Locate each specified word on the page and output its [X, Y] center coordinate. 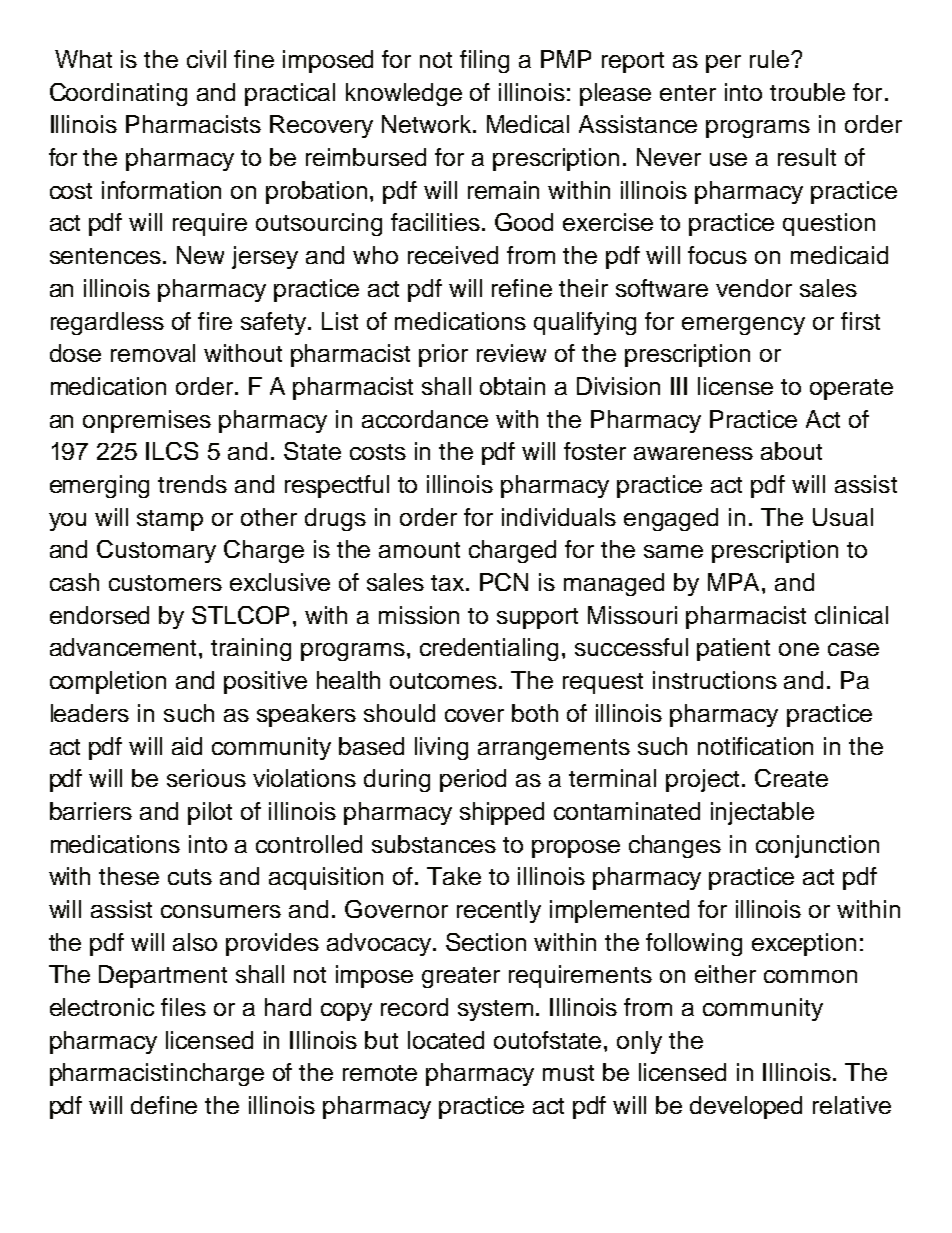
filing [484, 61]
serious [206, 778]
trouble [807, 92]
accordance [425, 419]
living [441, 748]
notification [755, 746]
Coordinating [118, 94]
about [791, 451]
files [183, 1007]
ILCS [172, 451]
